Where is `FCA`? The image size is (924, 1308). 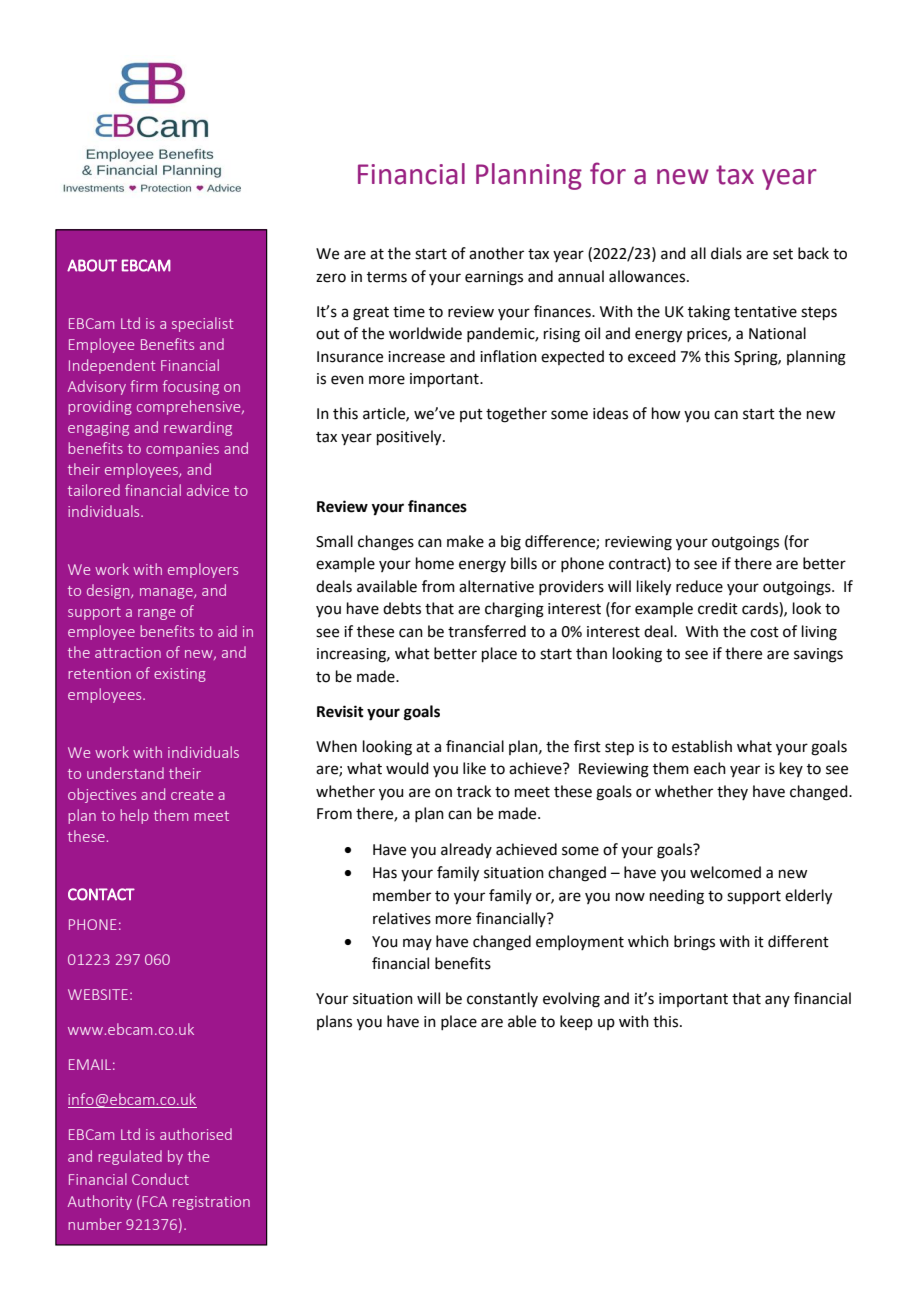 FCA is located at coordinates (154, 1201).
